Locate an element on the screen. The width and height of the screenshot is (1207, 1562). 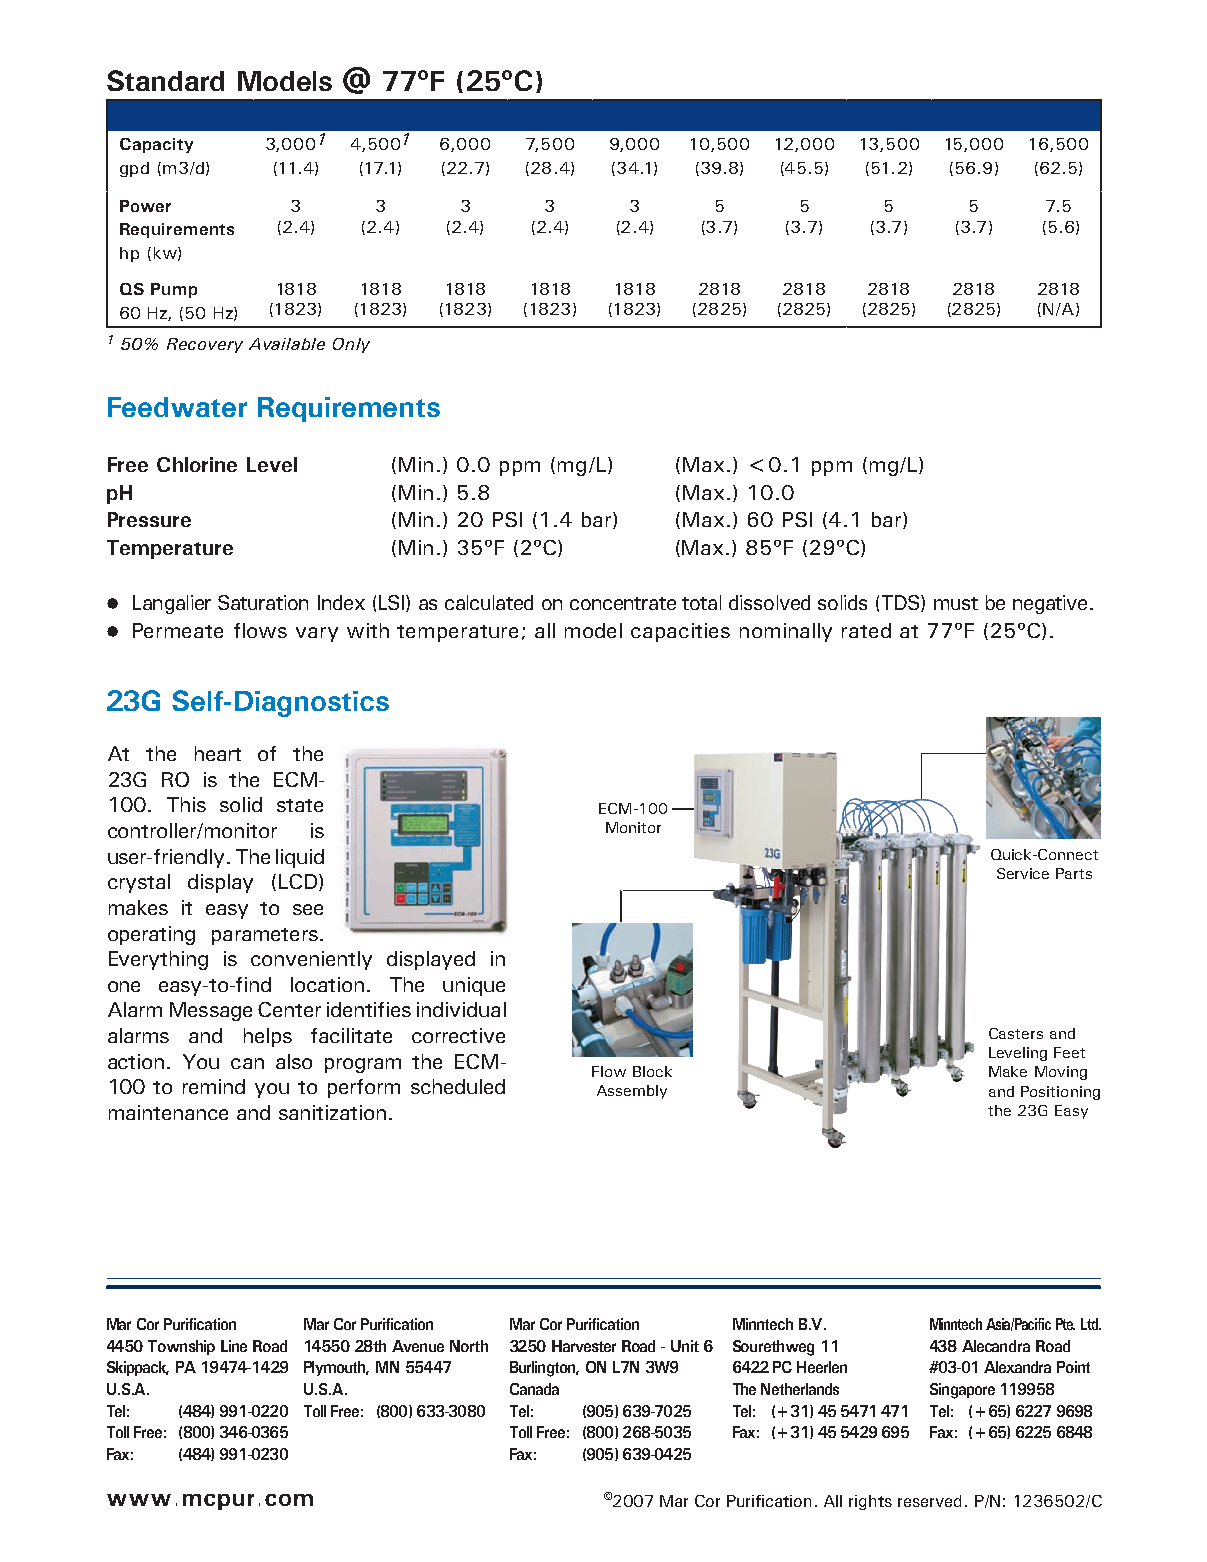
heart is located at coordinates (218, 753).
